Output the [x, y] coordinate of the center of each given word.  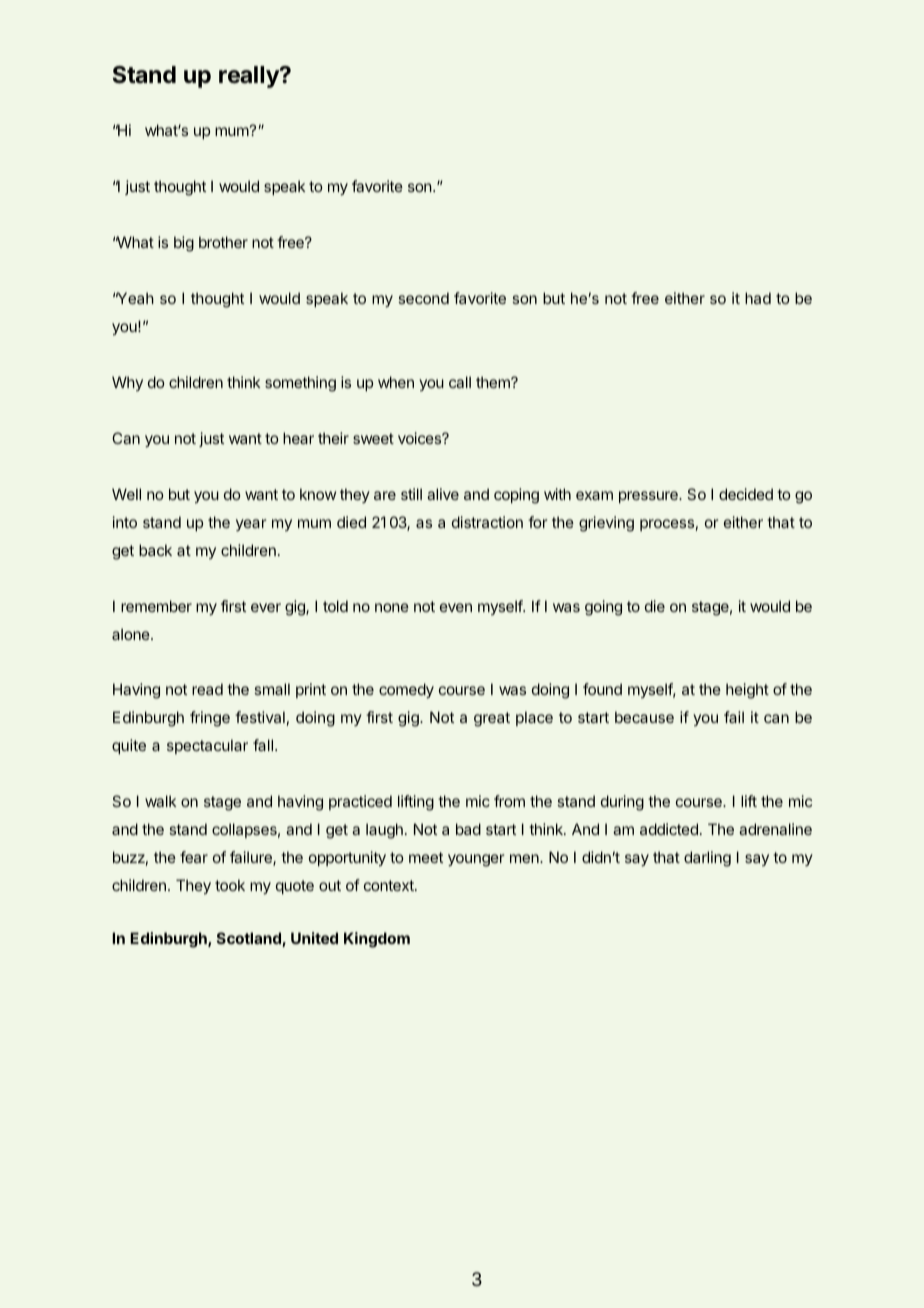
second [423, 298]
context [390, 885]
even [456, 607]
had [758, 298]
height [747, 691]
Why [127, 383]
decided [746, 494]
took [230, 885]
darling [707, 859]
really [250, 77]
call [460, 382]
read [207, 689]
